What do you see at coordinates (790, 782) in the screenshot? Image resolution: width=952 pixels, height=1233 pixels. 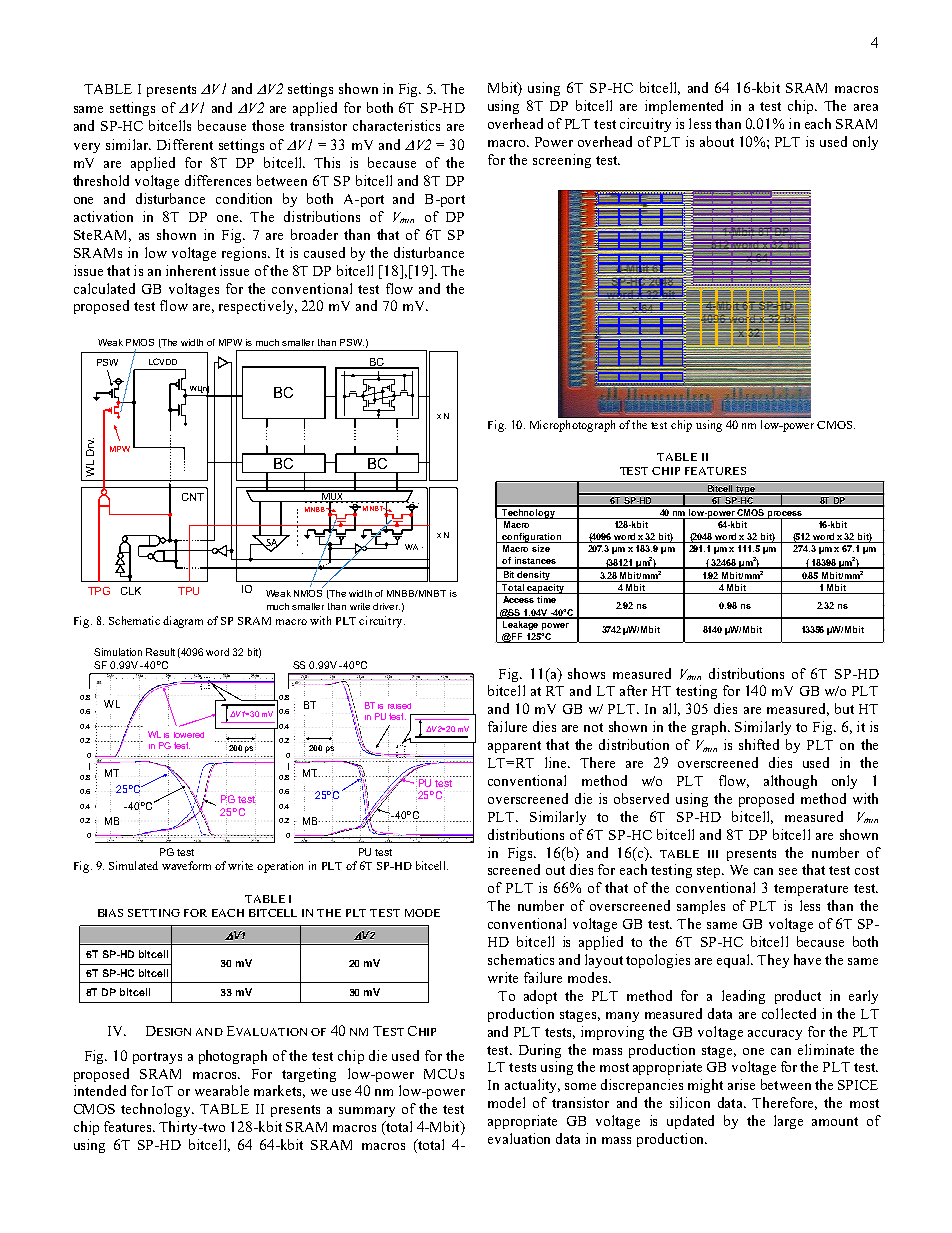 I see `although` at bounding box center [790, 782].
